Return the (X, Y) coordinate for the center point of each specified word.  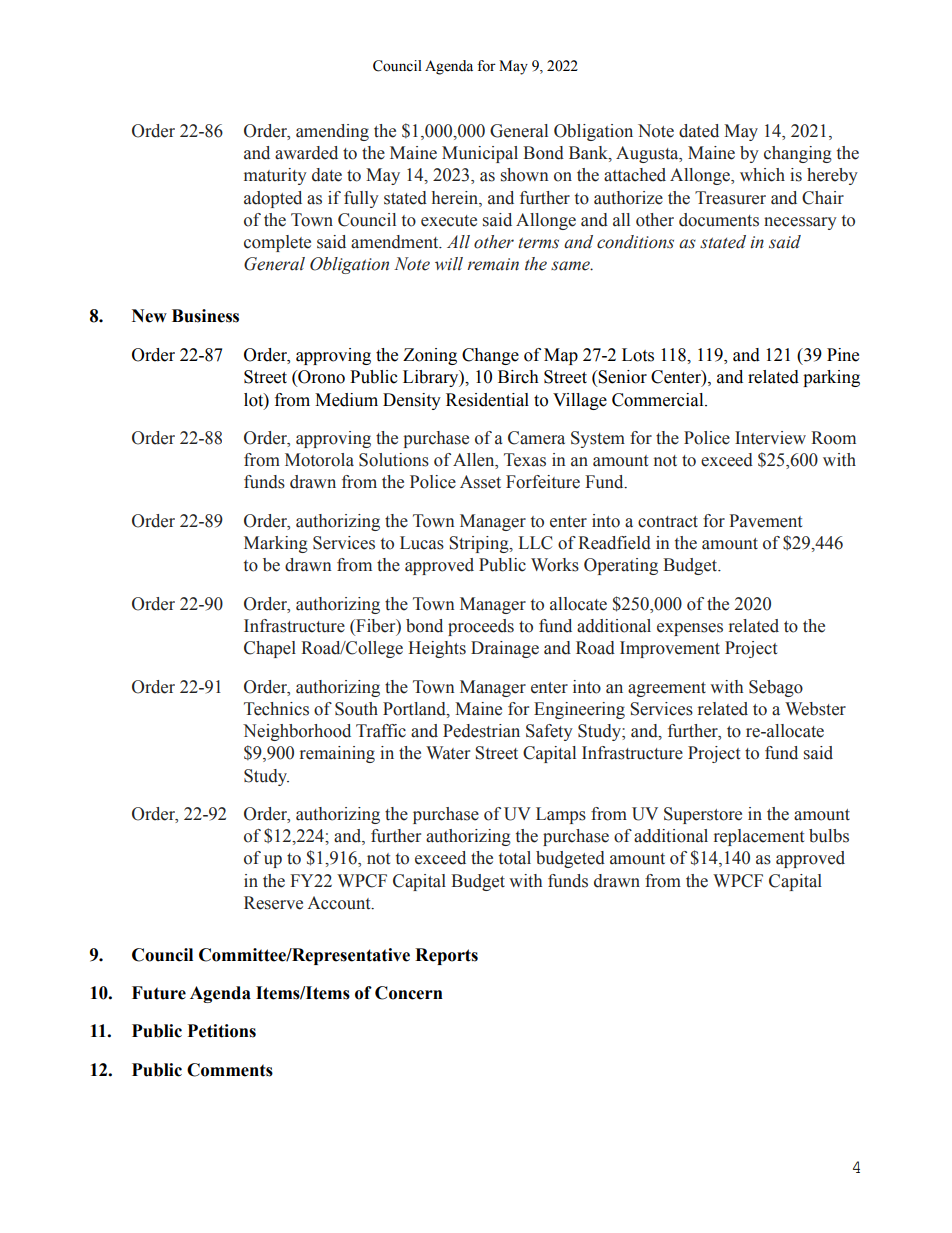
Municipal (480, 154)
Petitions (222, 1031)
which (762, 175)
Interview (770, 438)
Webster (815, 709)
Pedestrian (481, 731)
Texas (525, 460)
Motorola (319, 460)
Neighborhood (297, 732)
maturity (275, 176)
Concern (409, 993)
